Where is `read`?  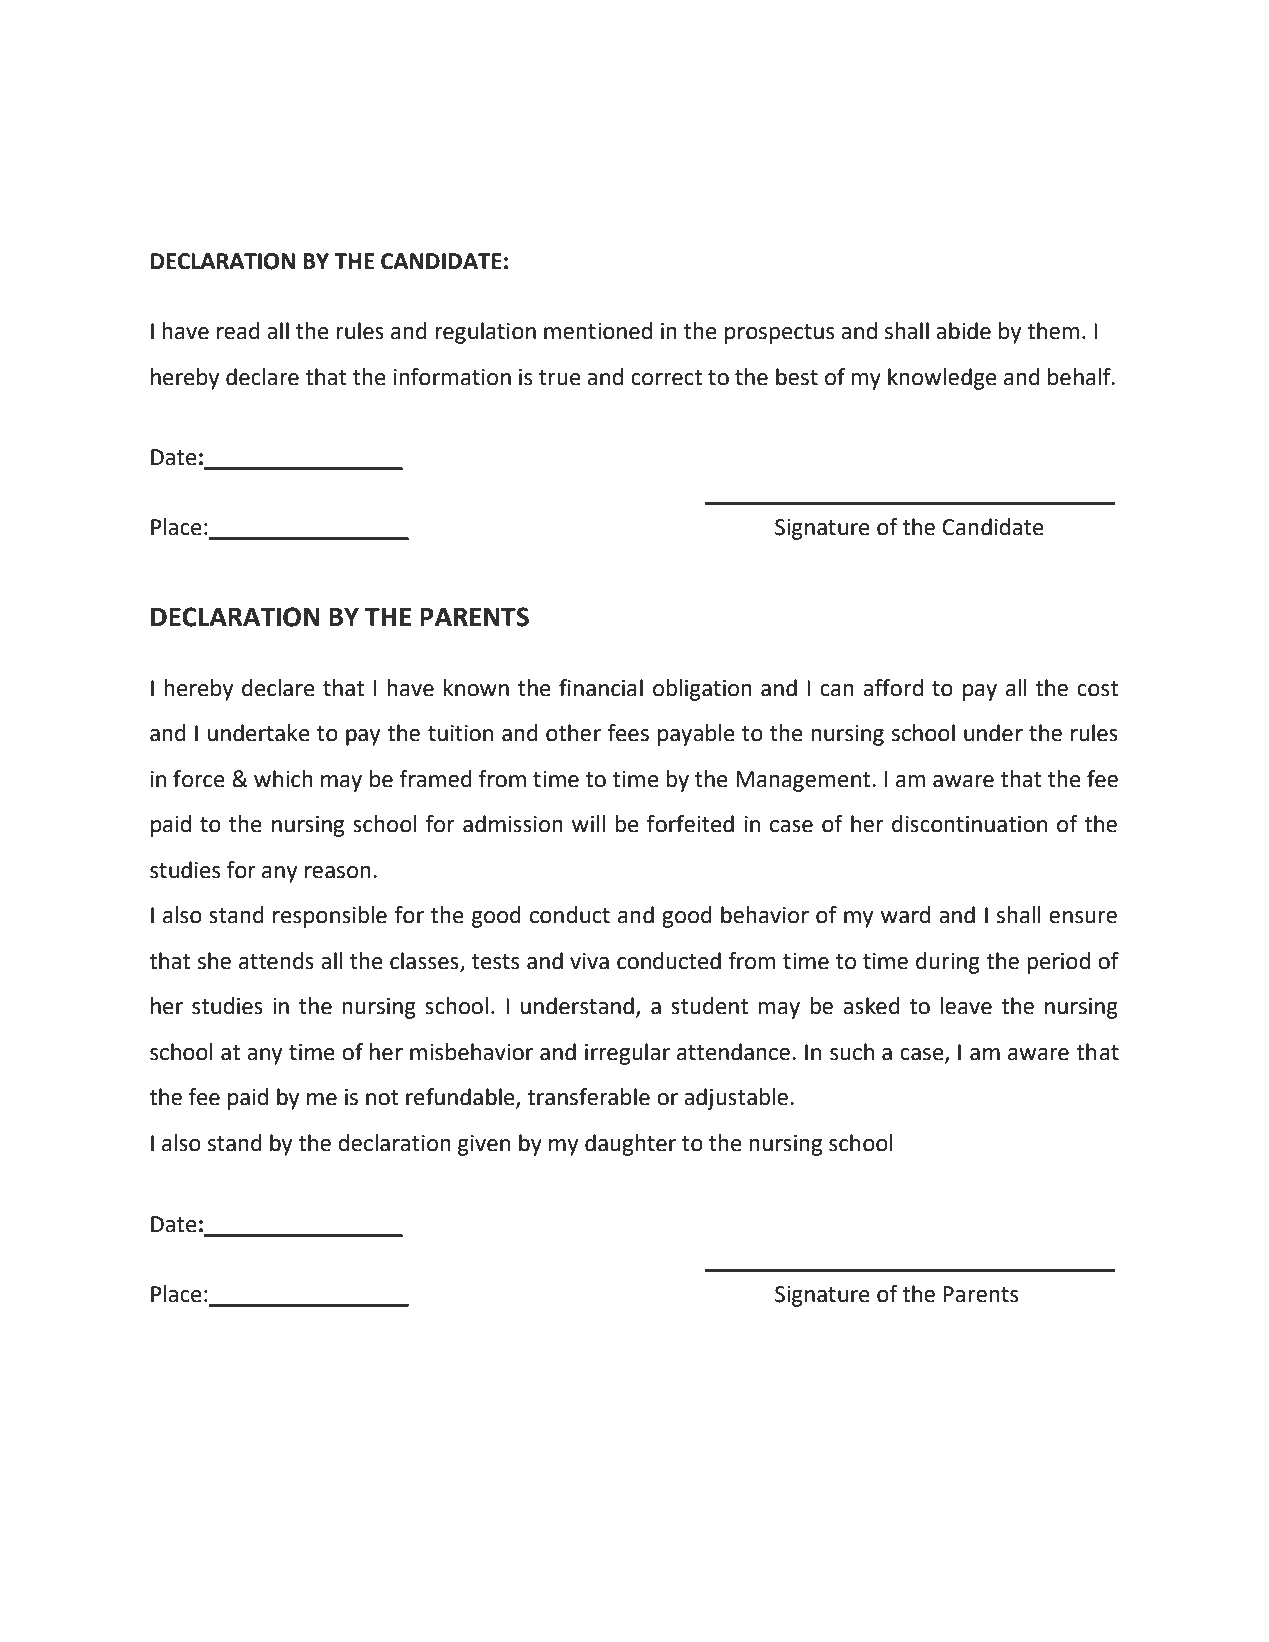 read is located at coordinates (238, 331).
